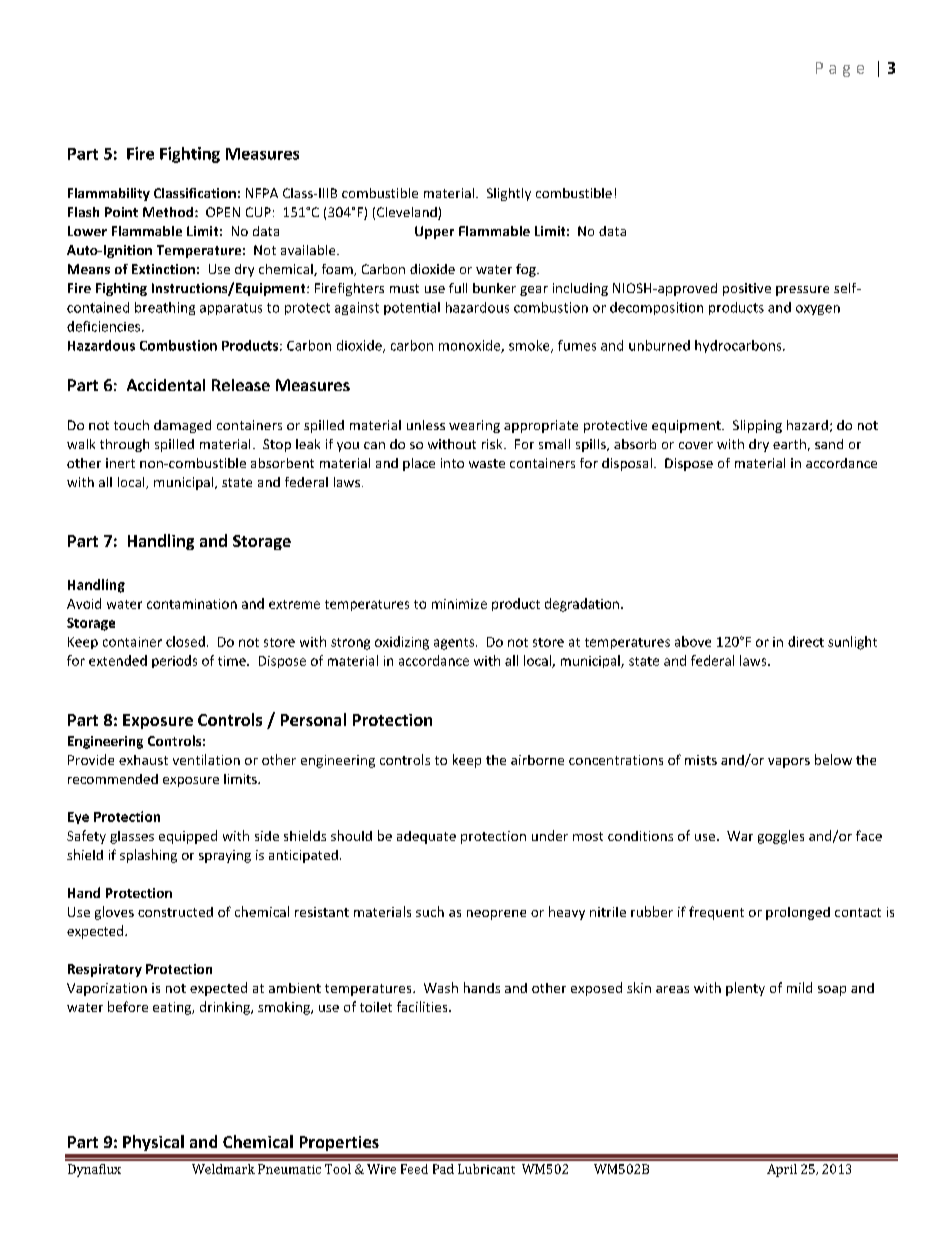 This image has height=1233, width=952. What do you see at coordinates (840, 69) in the image?
I see `Page` at bounding box center [840, 69].
